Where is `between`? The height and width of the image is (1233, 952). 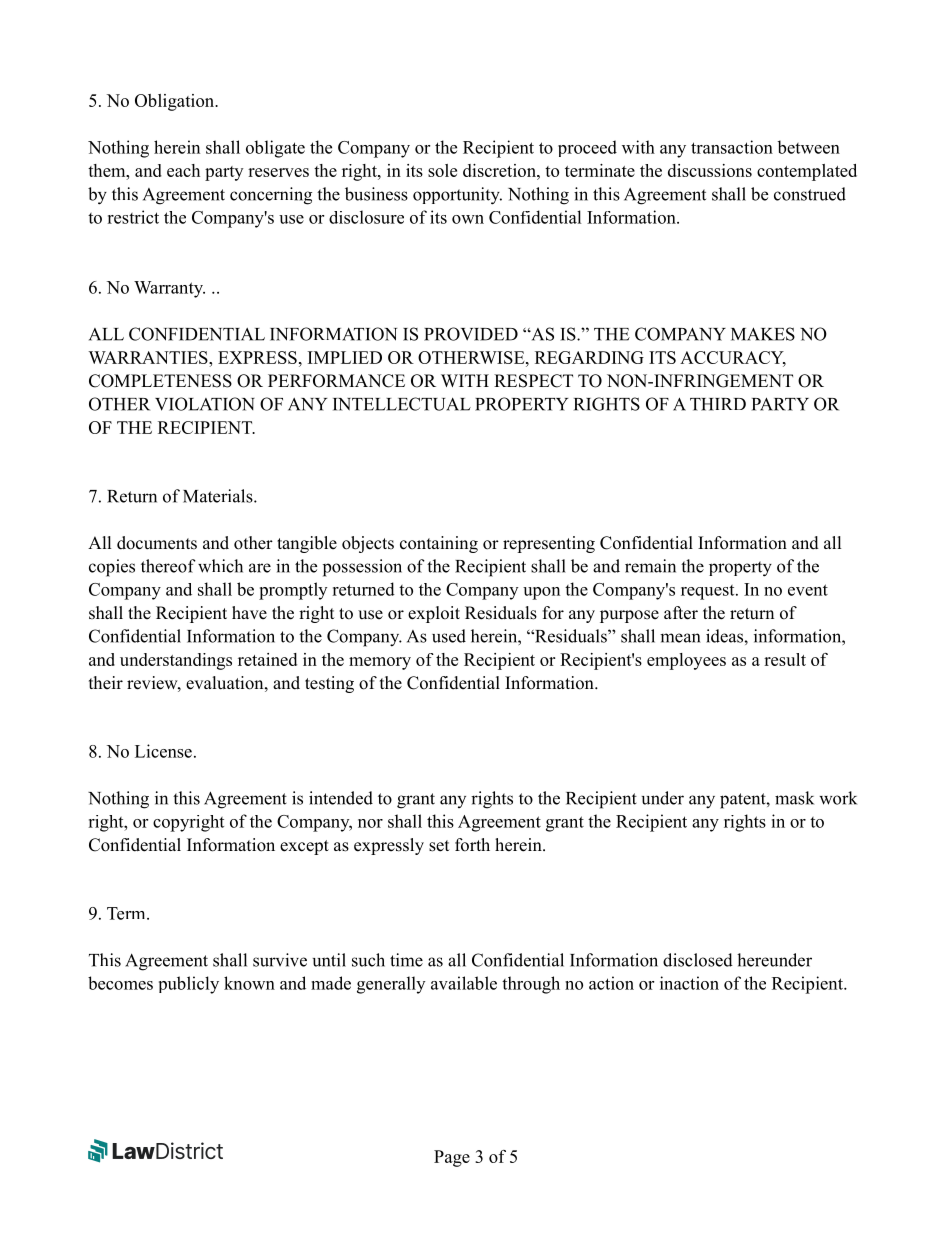
between is located at coordinates (808, 147).
